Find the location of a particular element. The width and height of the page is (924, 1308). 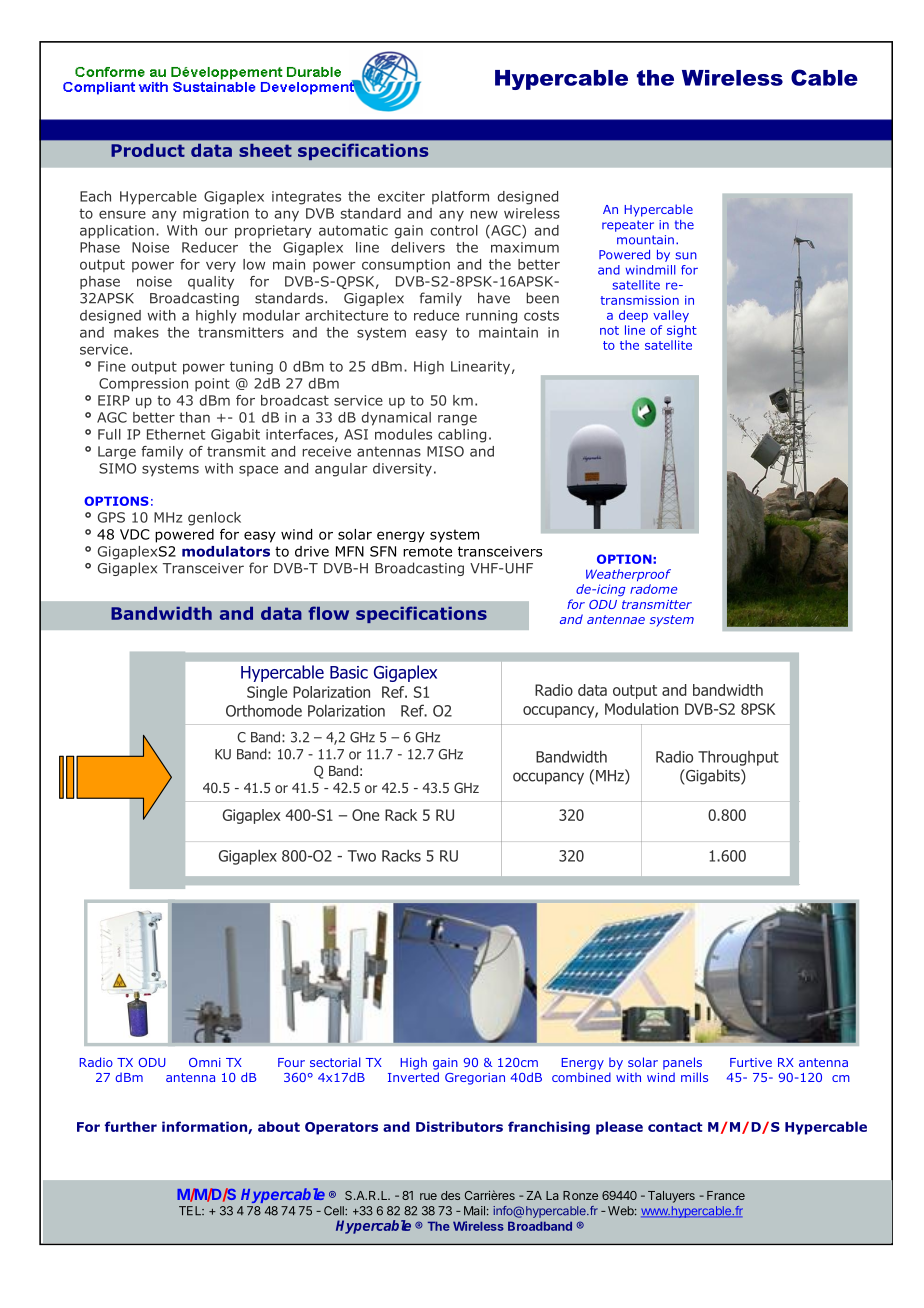

platform is located at coordinates (460, 197).
